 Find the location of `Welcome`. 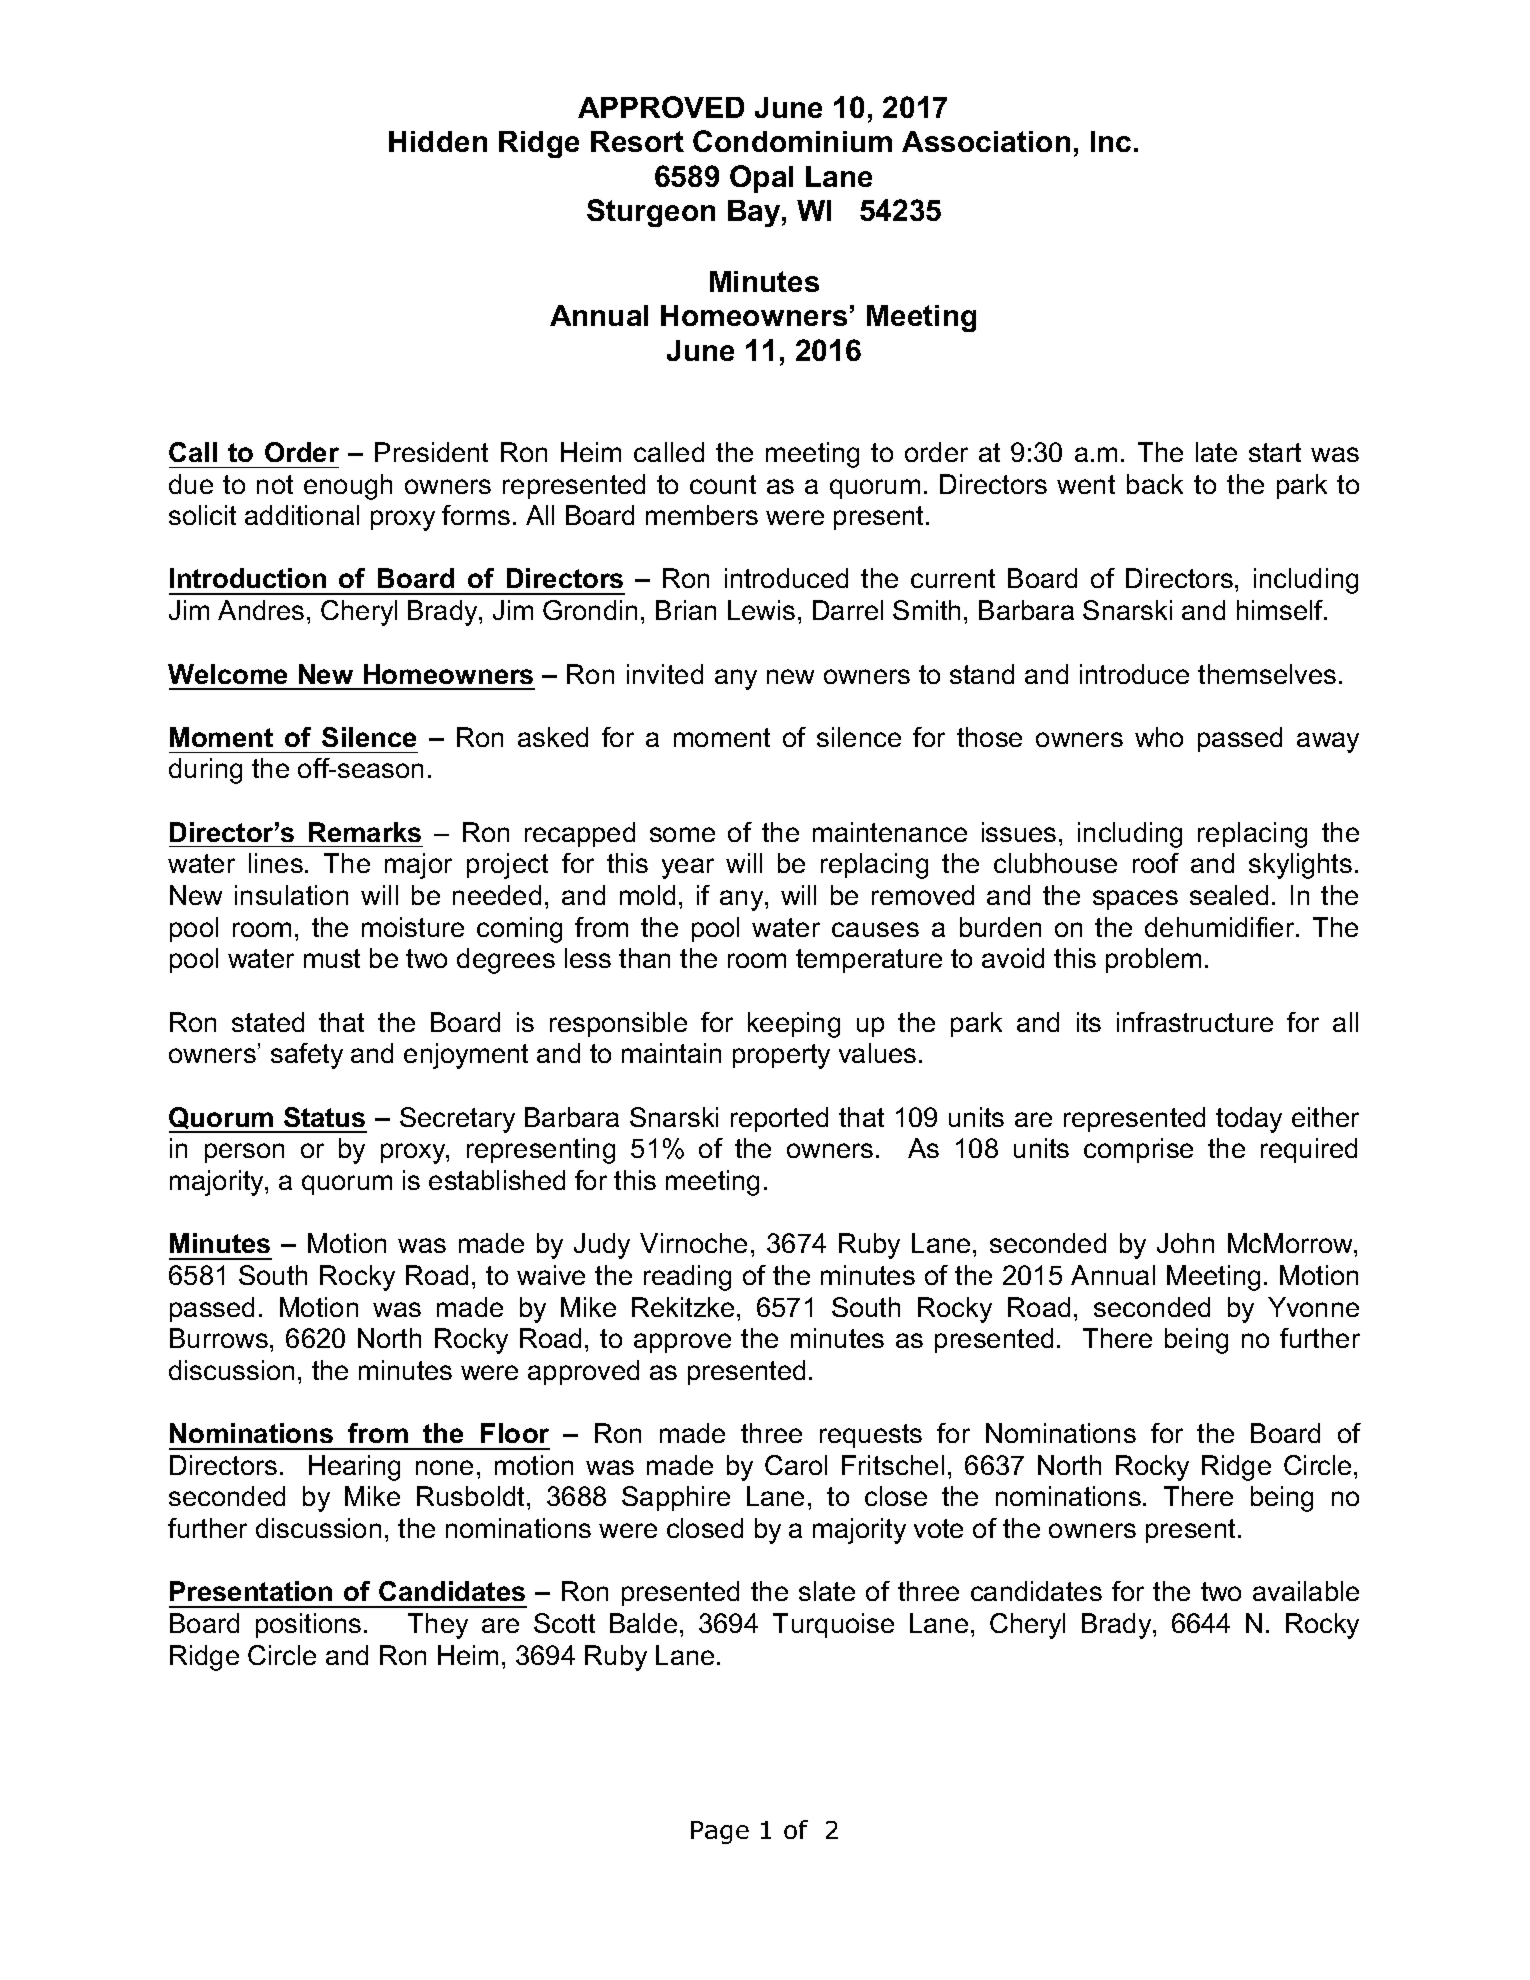

Welcome is located at coordinates (227, 674).
